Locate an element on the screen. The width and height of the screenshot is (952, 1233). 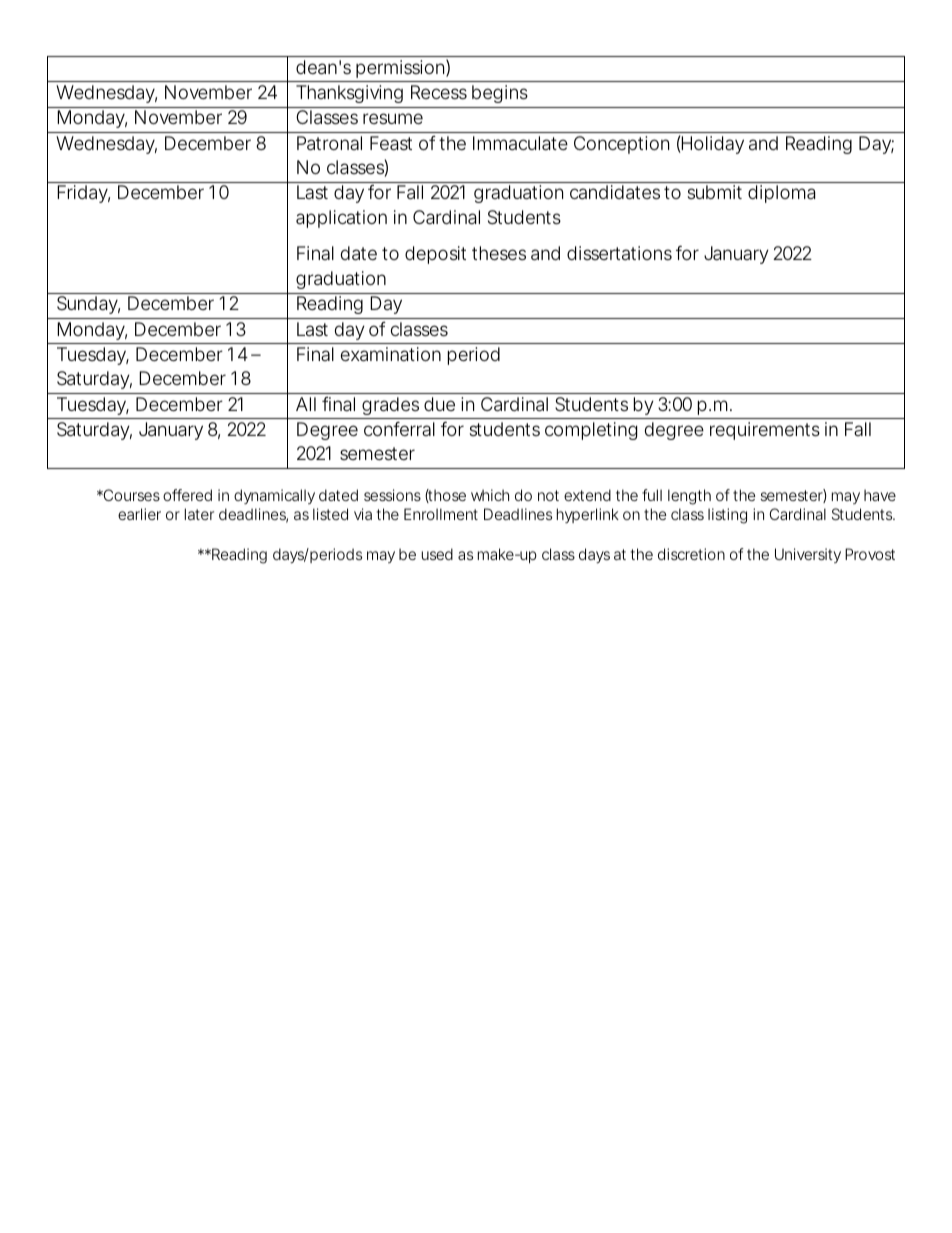
dissertations is located at coordinates (619, 253).
